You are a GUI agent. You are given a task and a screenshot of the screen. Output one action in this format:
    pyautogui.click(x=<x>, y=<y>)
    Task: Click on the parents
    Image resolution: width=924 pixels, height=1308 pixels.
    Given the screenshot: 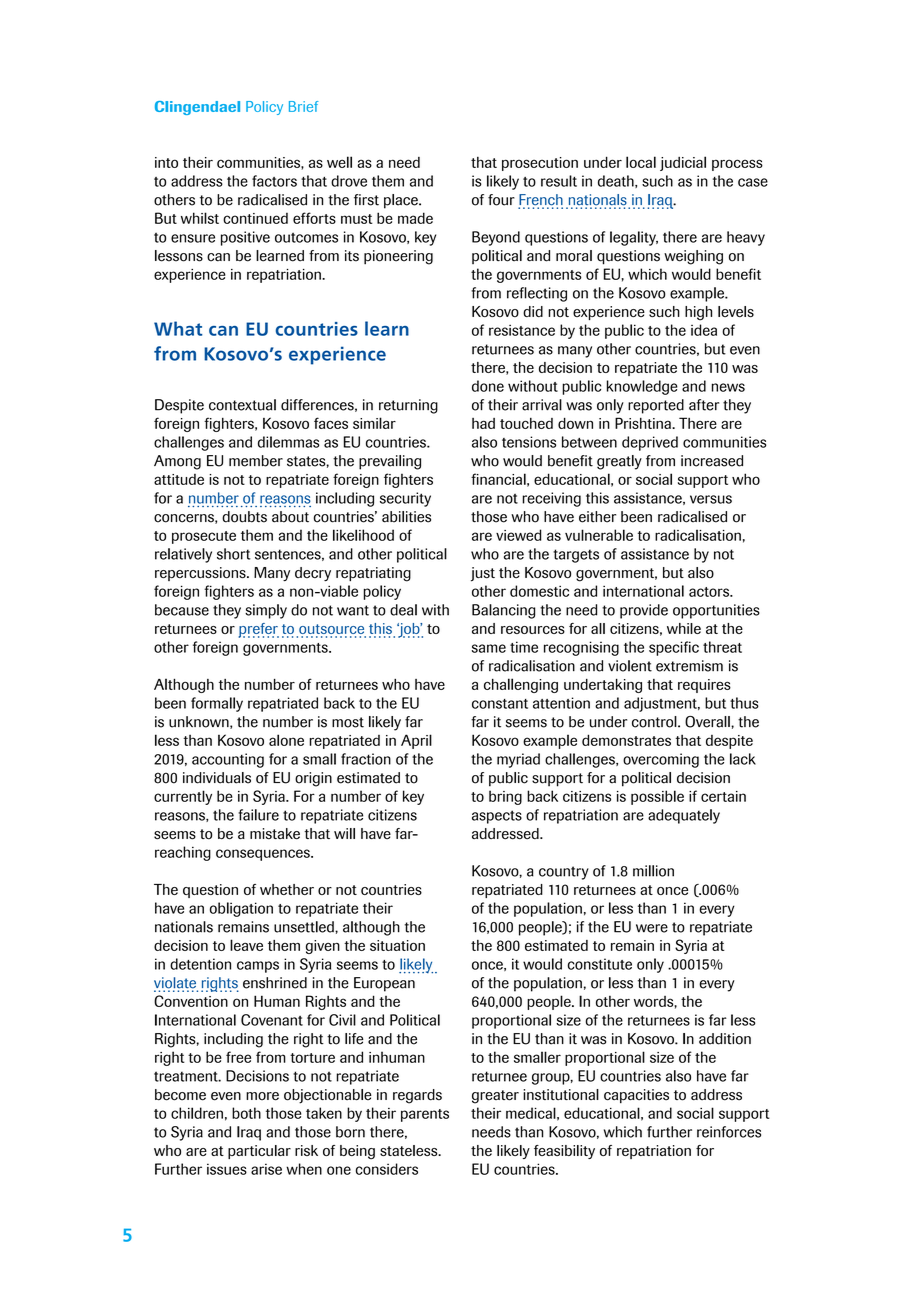 What is the action you would take?
    pyautogui.click(x=425, y=1115)
